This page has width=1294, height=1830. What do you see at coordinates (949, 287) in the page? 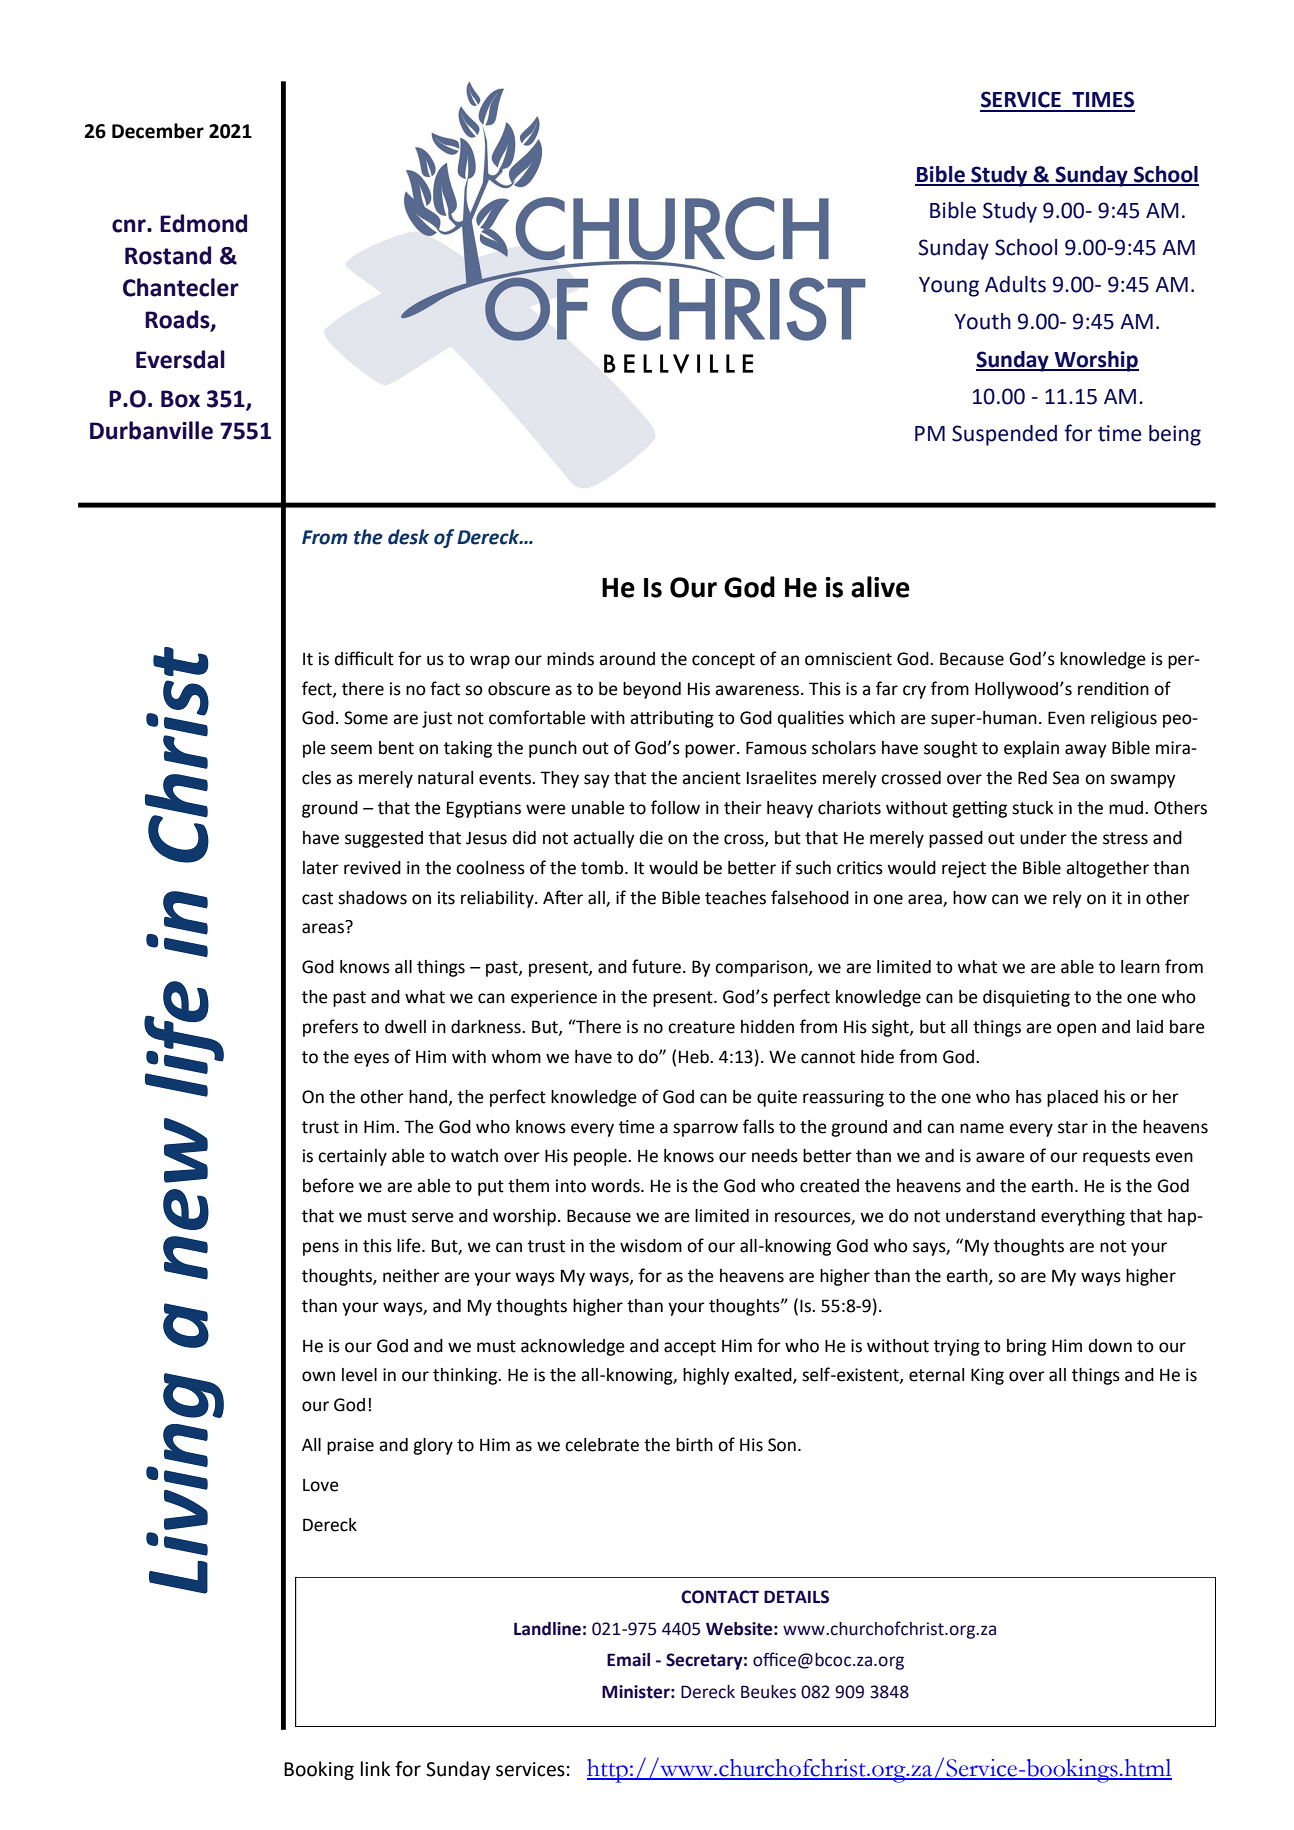
I see `Young` at bounding box center [949, 287].
